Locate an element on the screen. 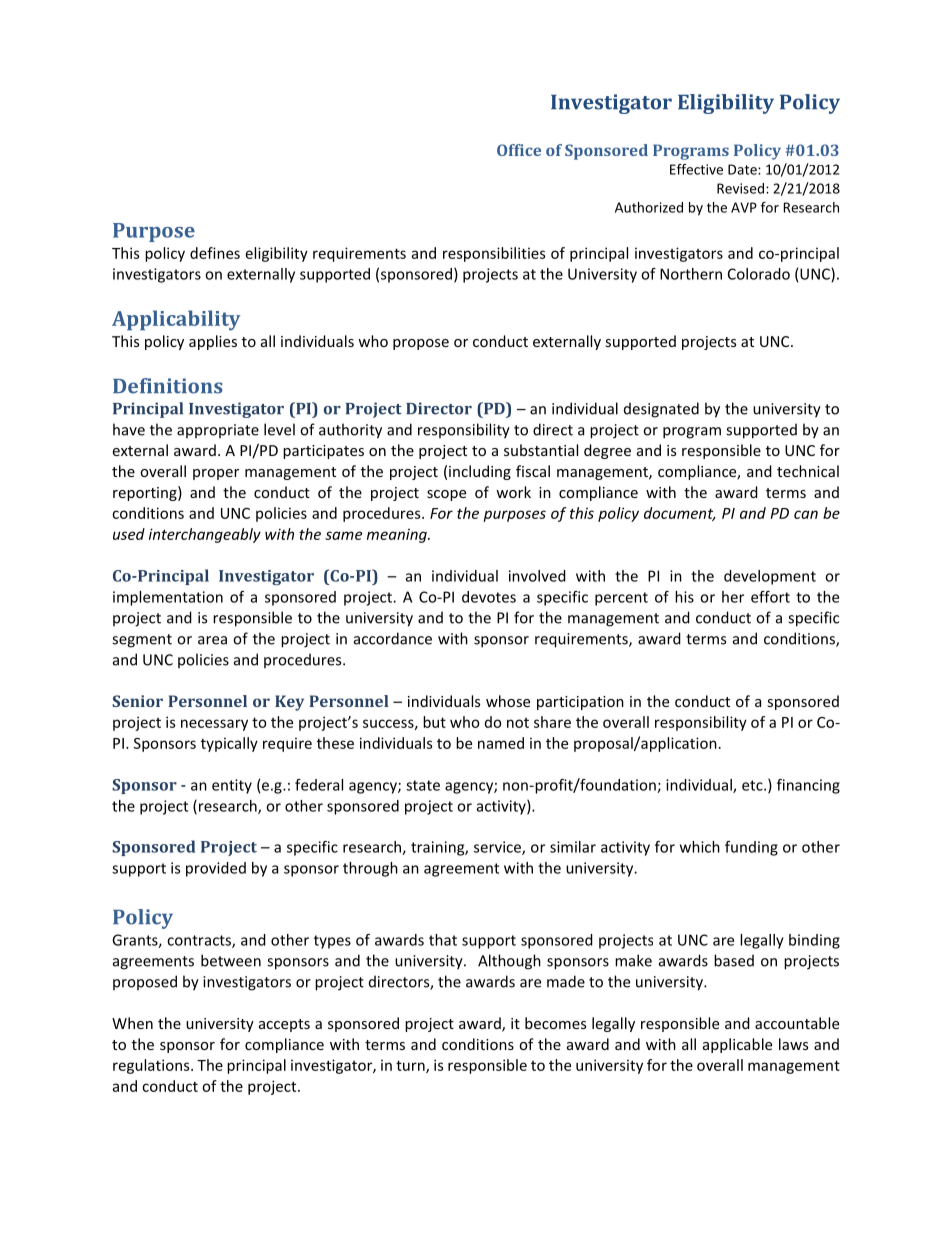  typically is located at coordinates (229, 744).
